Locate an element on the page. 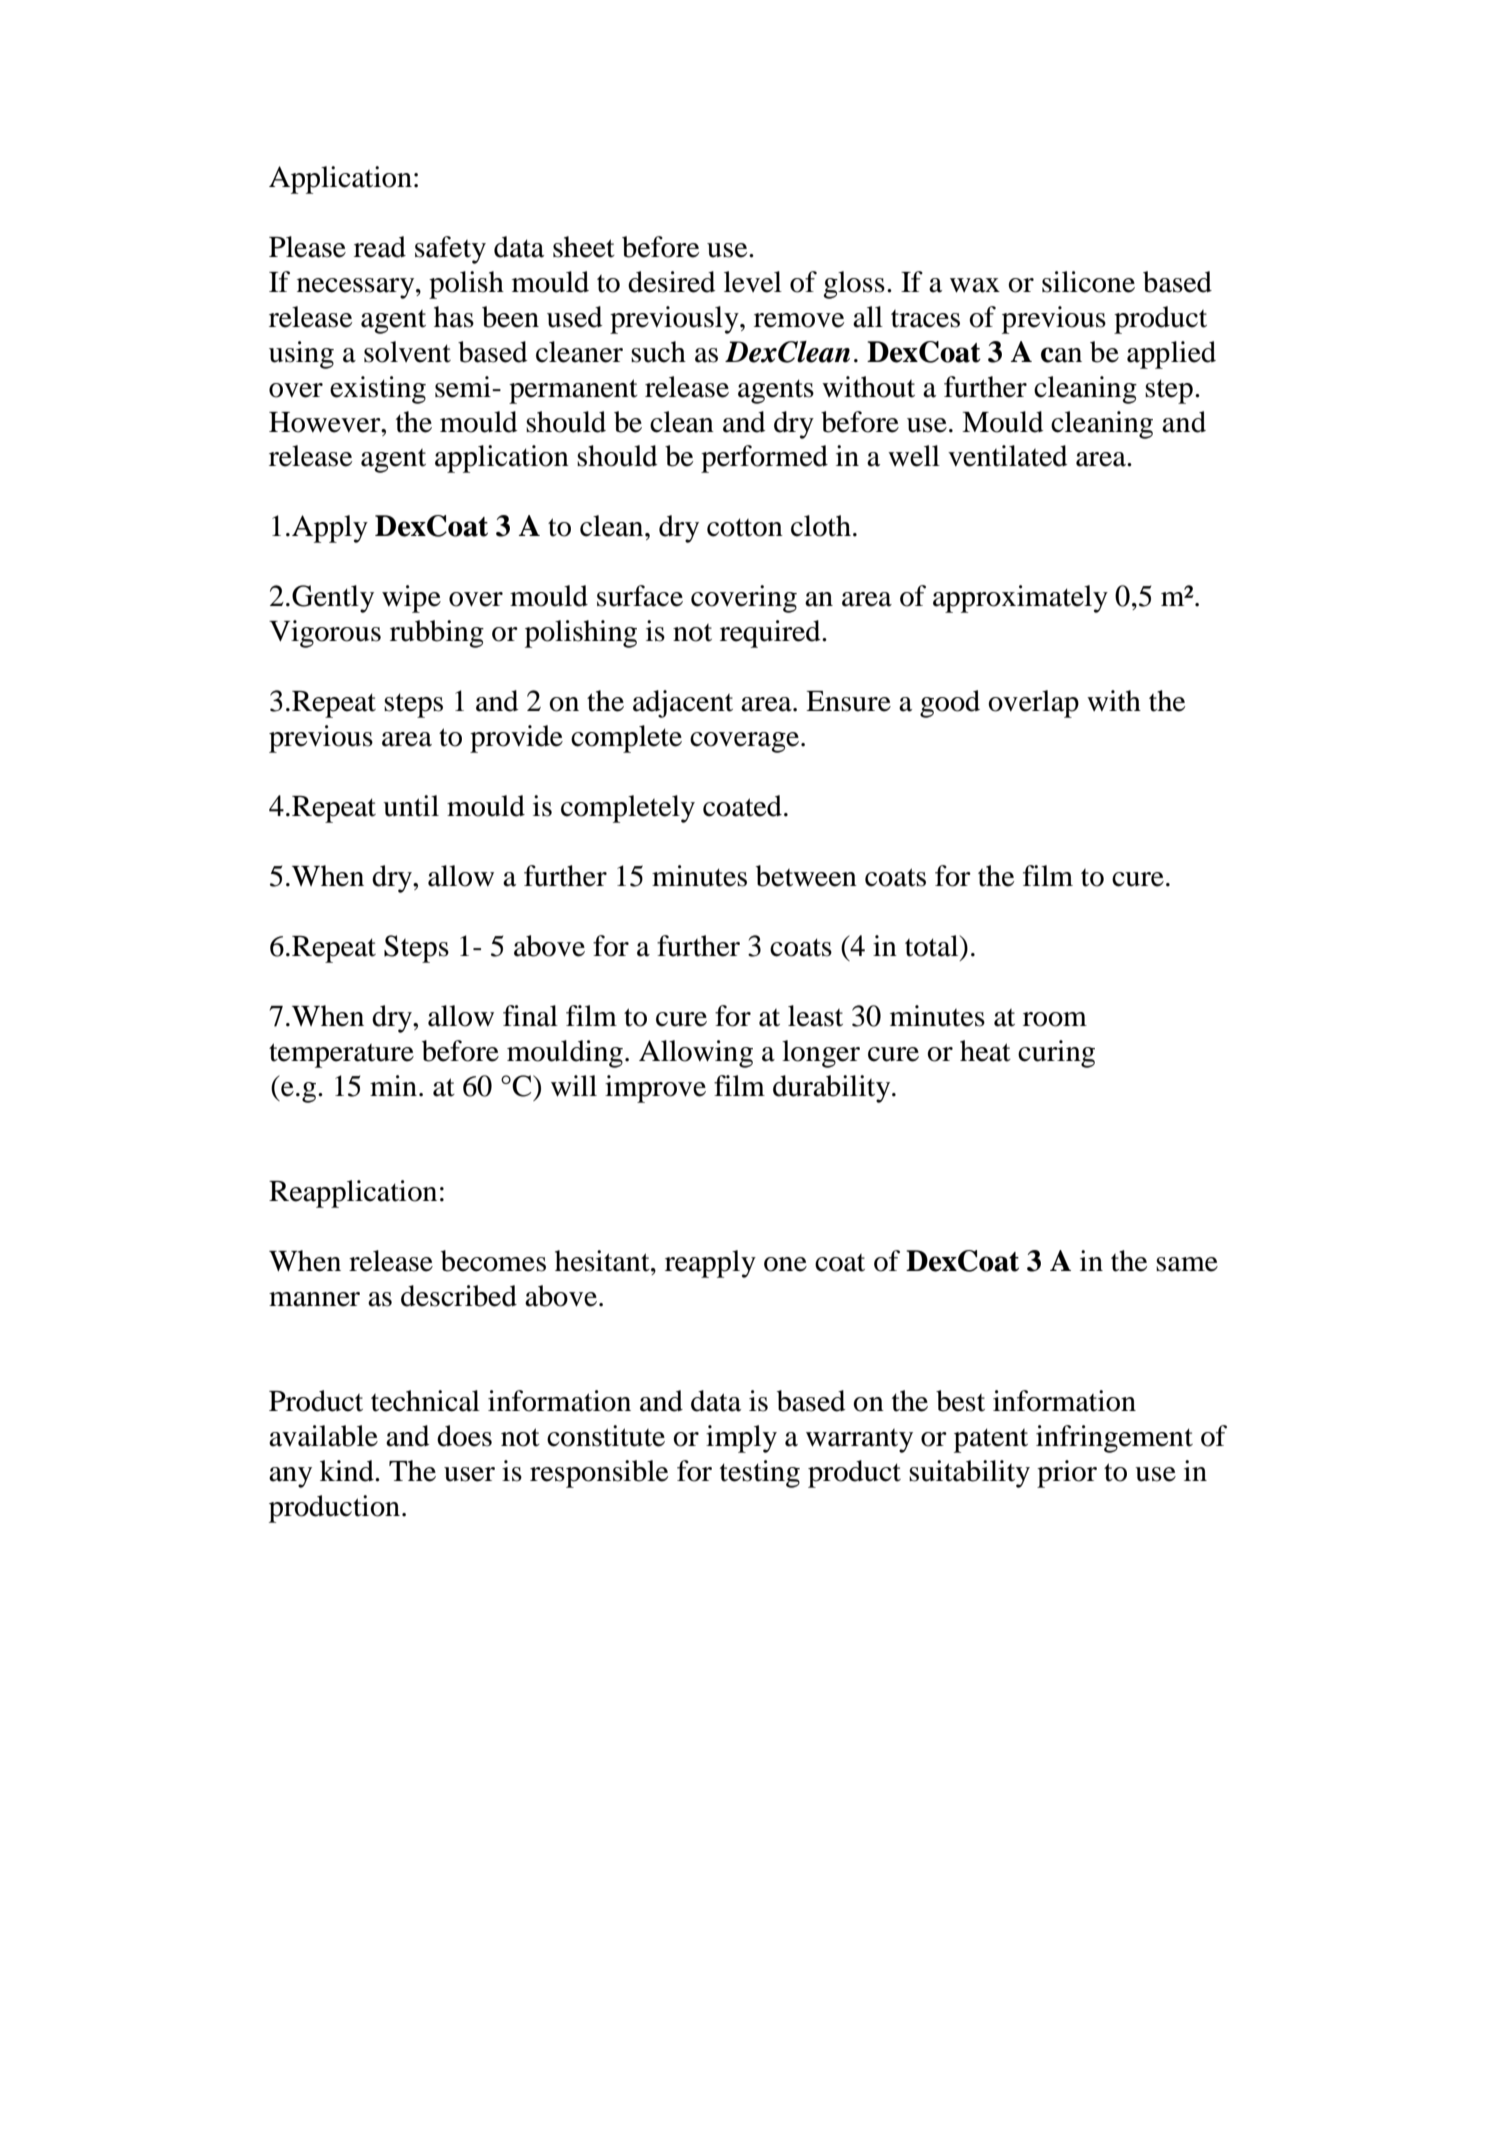  infringement is located at coordinates (1114, 1439).
